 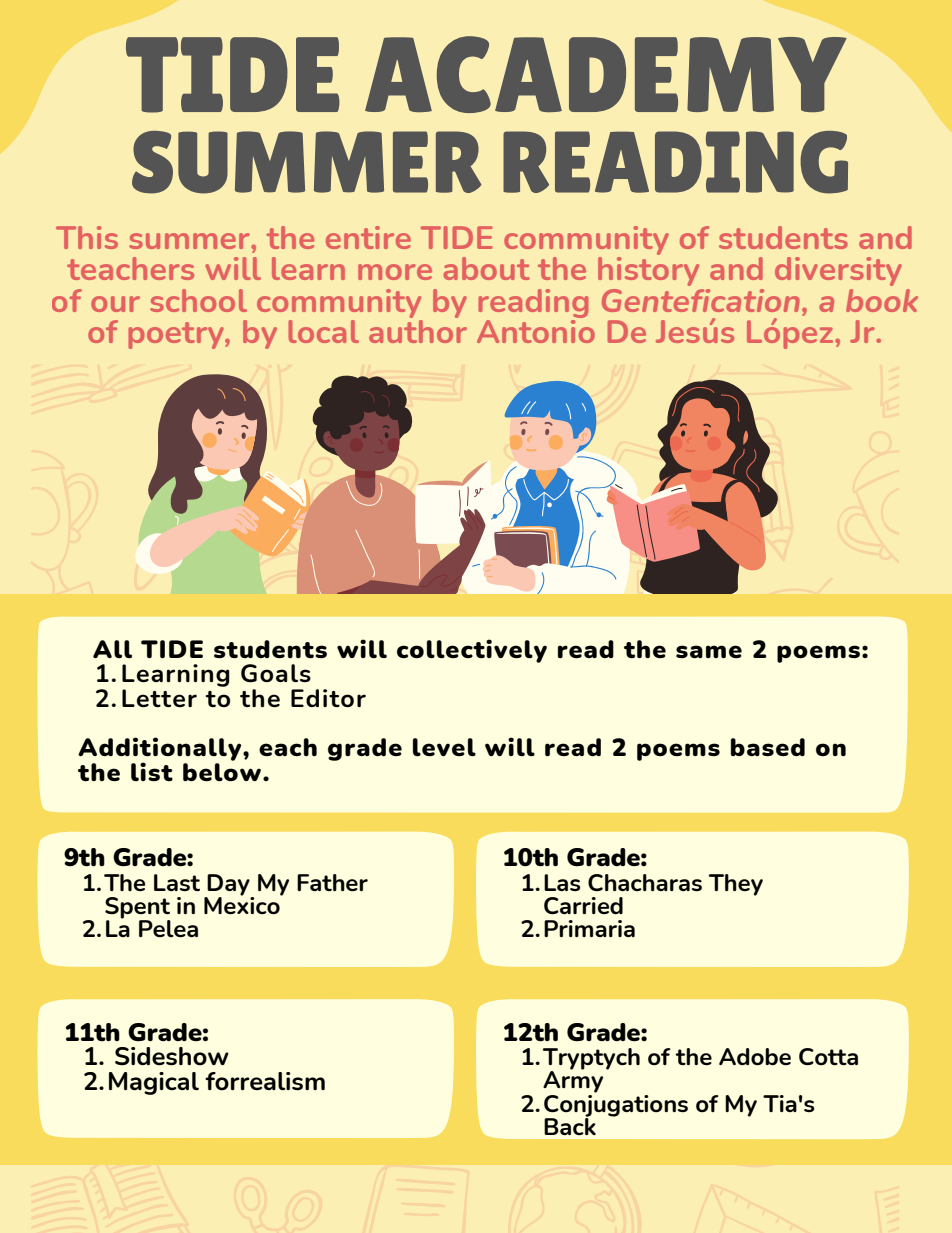 I want to click on Antonio, so click(x=536, y=330).
